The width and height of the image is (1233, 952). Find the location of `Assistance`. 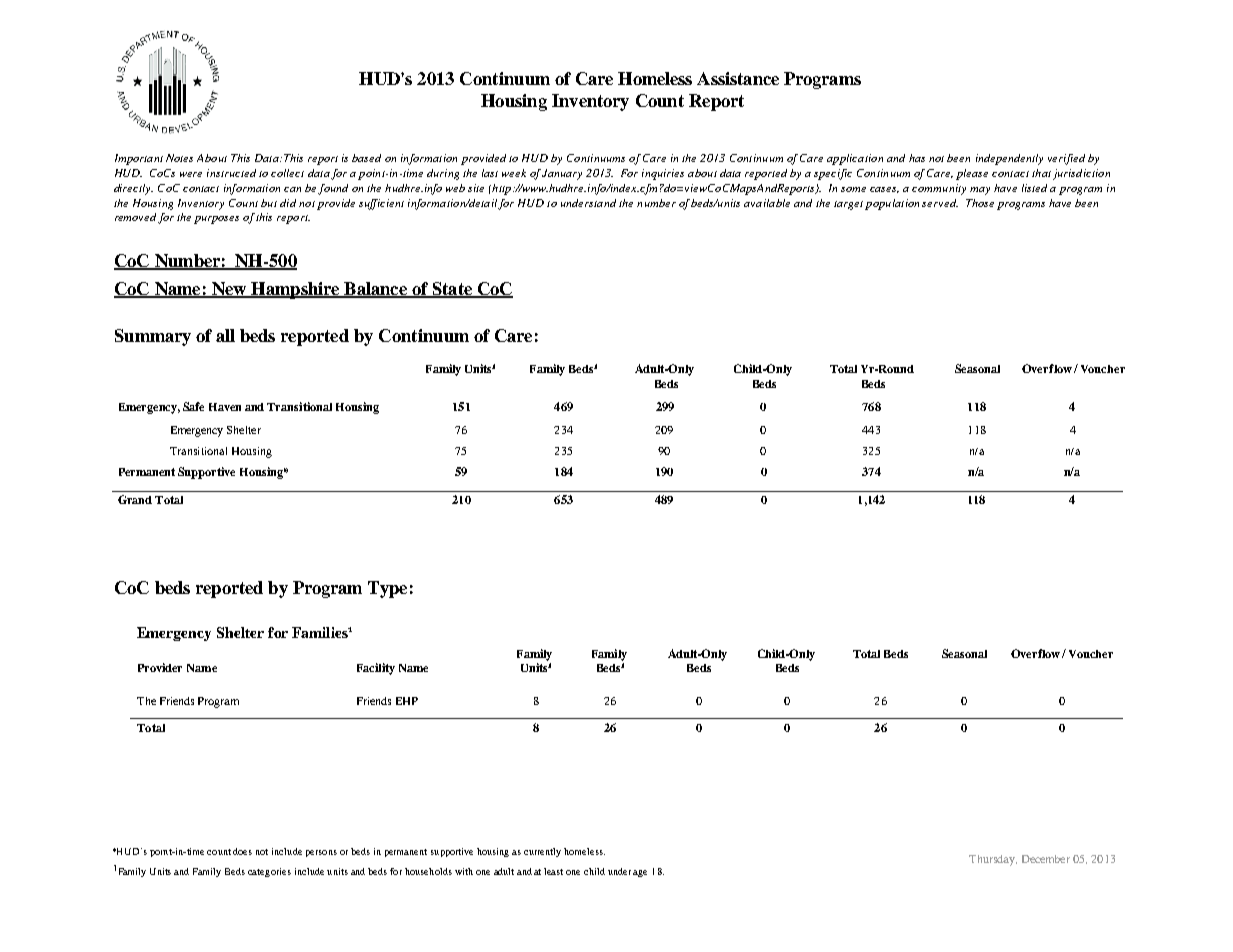

Assistance is located at coordinates (738, 78).
